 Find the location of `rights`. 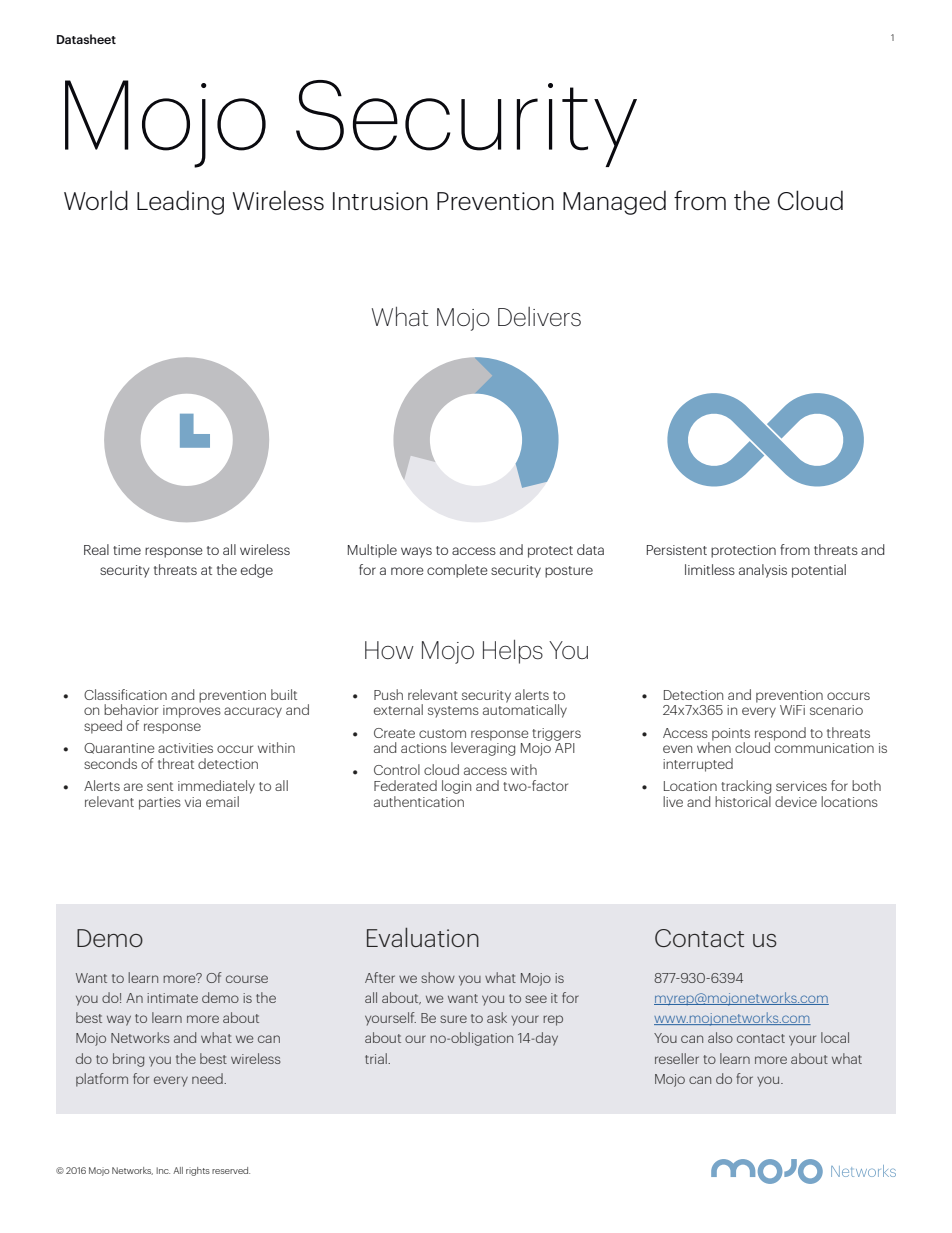

rights is located at coordinates (198, 1171).
